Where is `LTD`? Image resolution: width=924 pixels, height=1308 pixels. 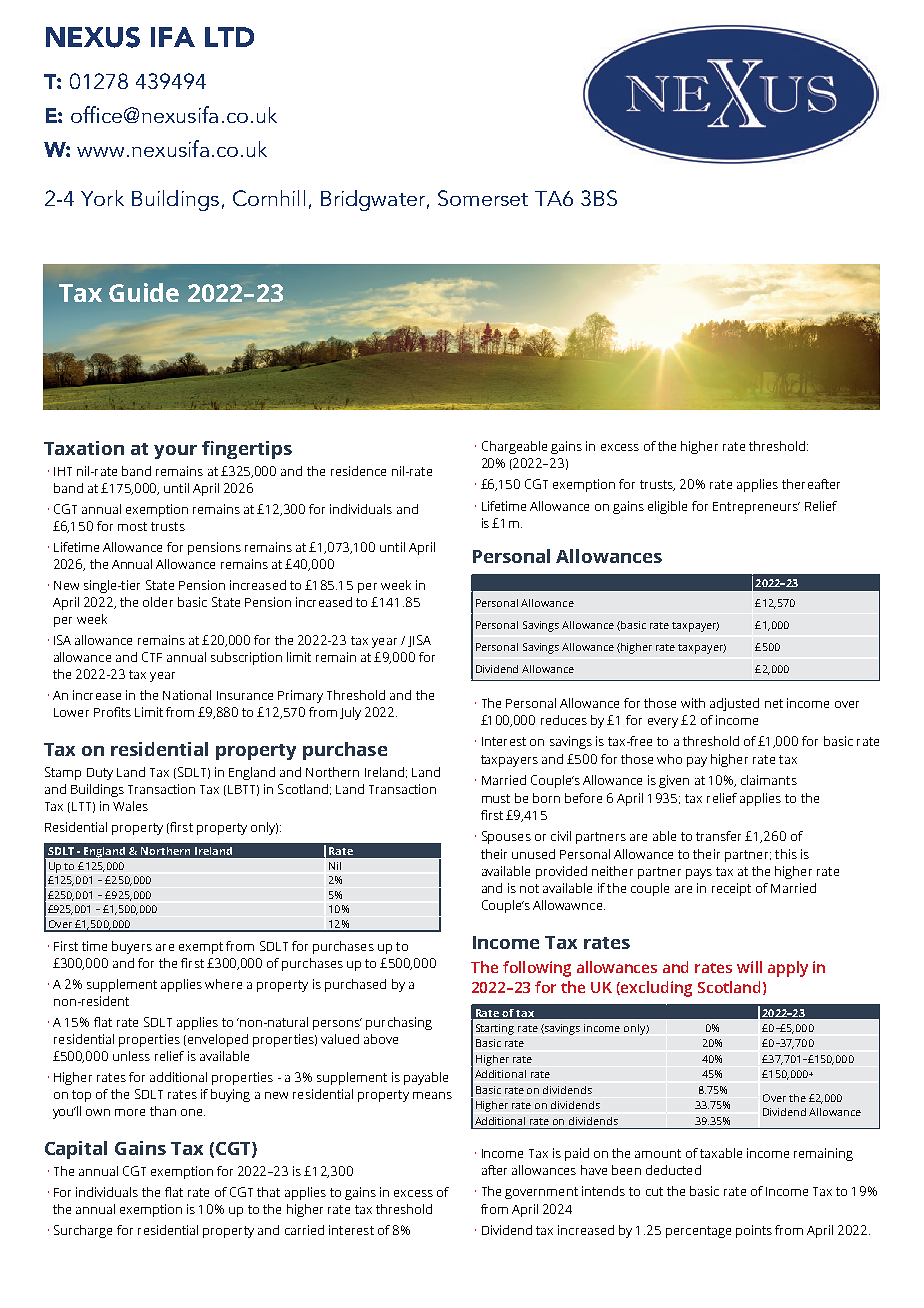 LTD is located at coordinates (229, 37).
